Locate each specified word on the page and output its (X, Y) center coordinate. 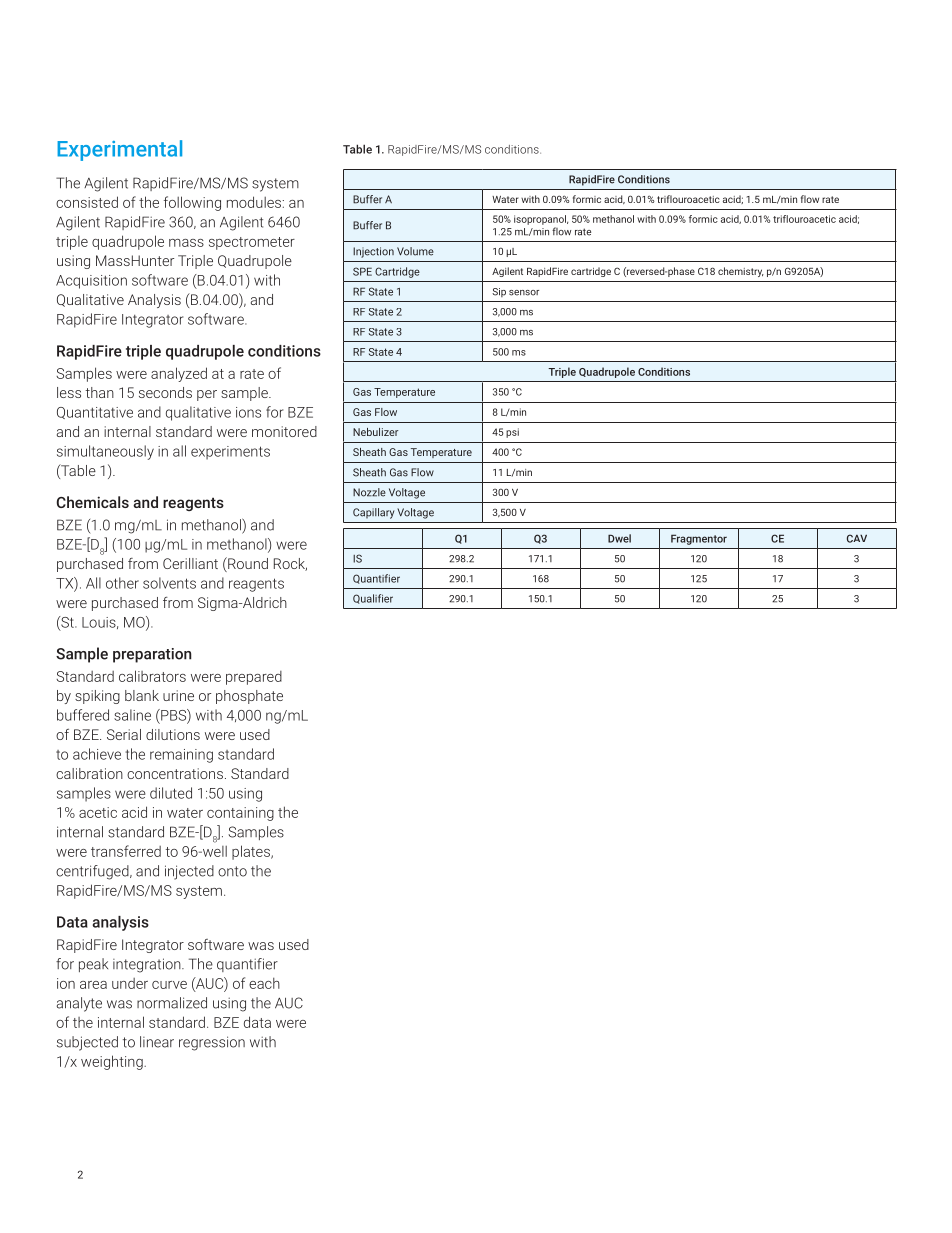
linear (157, 1042)
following (192, 203)
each (264, 983)
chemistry (741, 272)
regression (212, 1043)
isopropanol (541, 220)
